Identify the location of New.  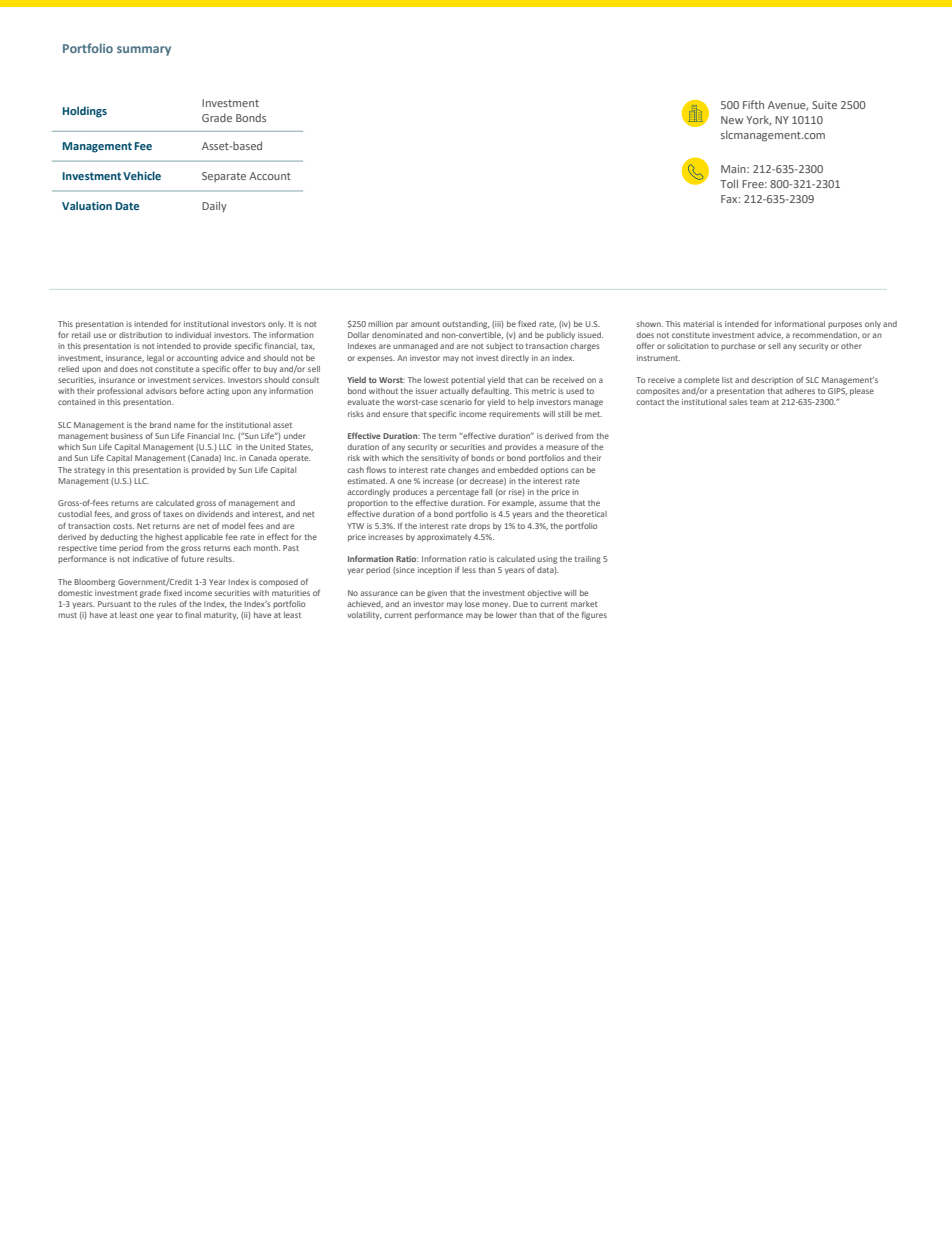
(732, 120).
